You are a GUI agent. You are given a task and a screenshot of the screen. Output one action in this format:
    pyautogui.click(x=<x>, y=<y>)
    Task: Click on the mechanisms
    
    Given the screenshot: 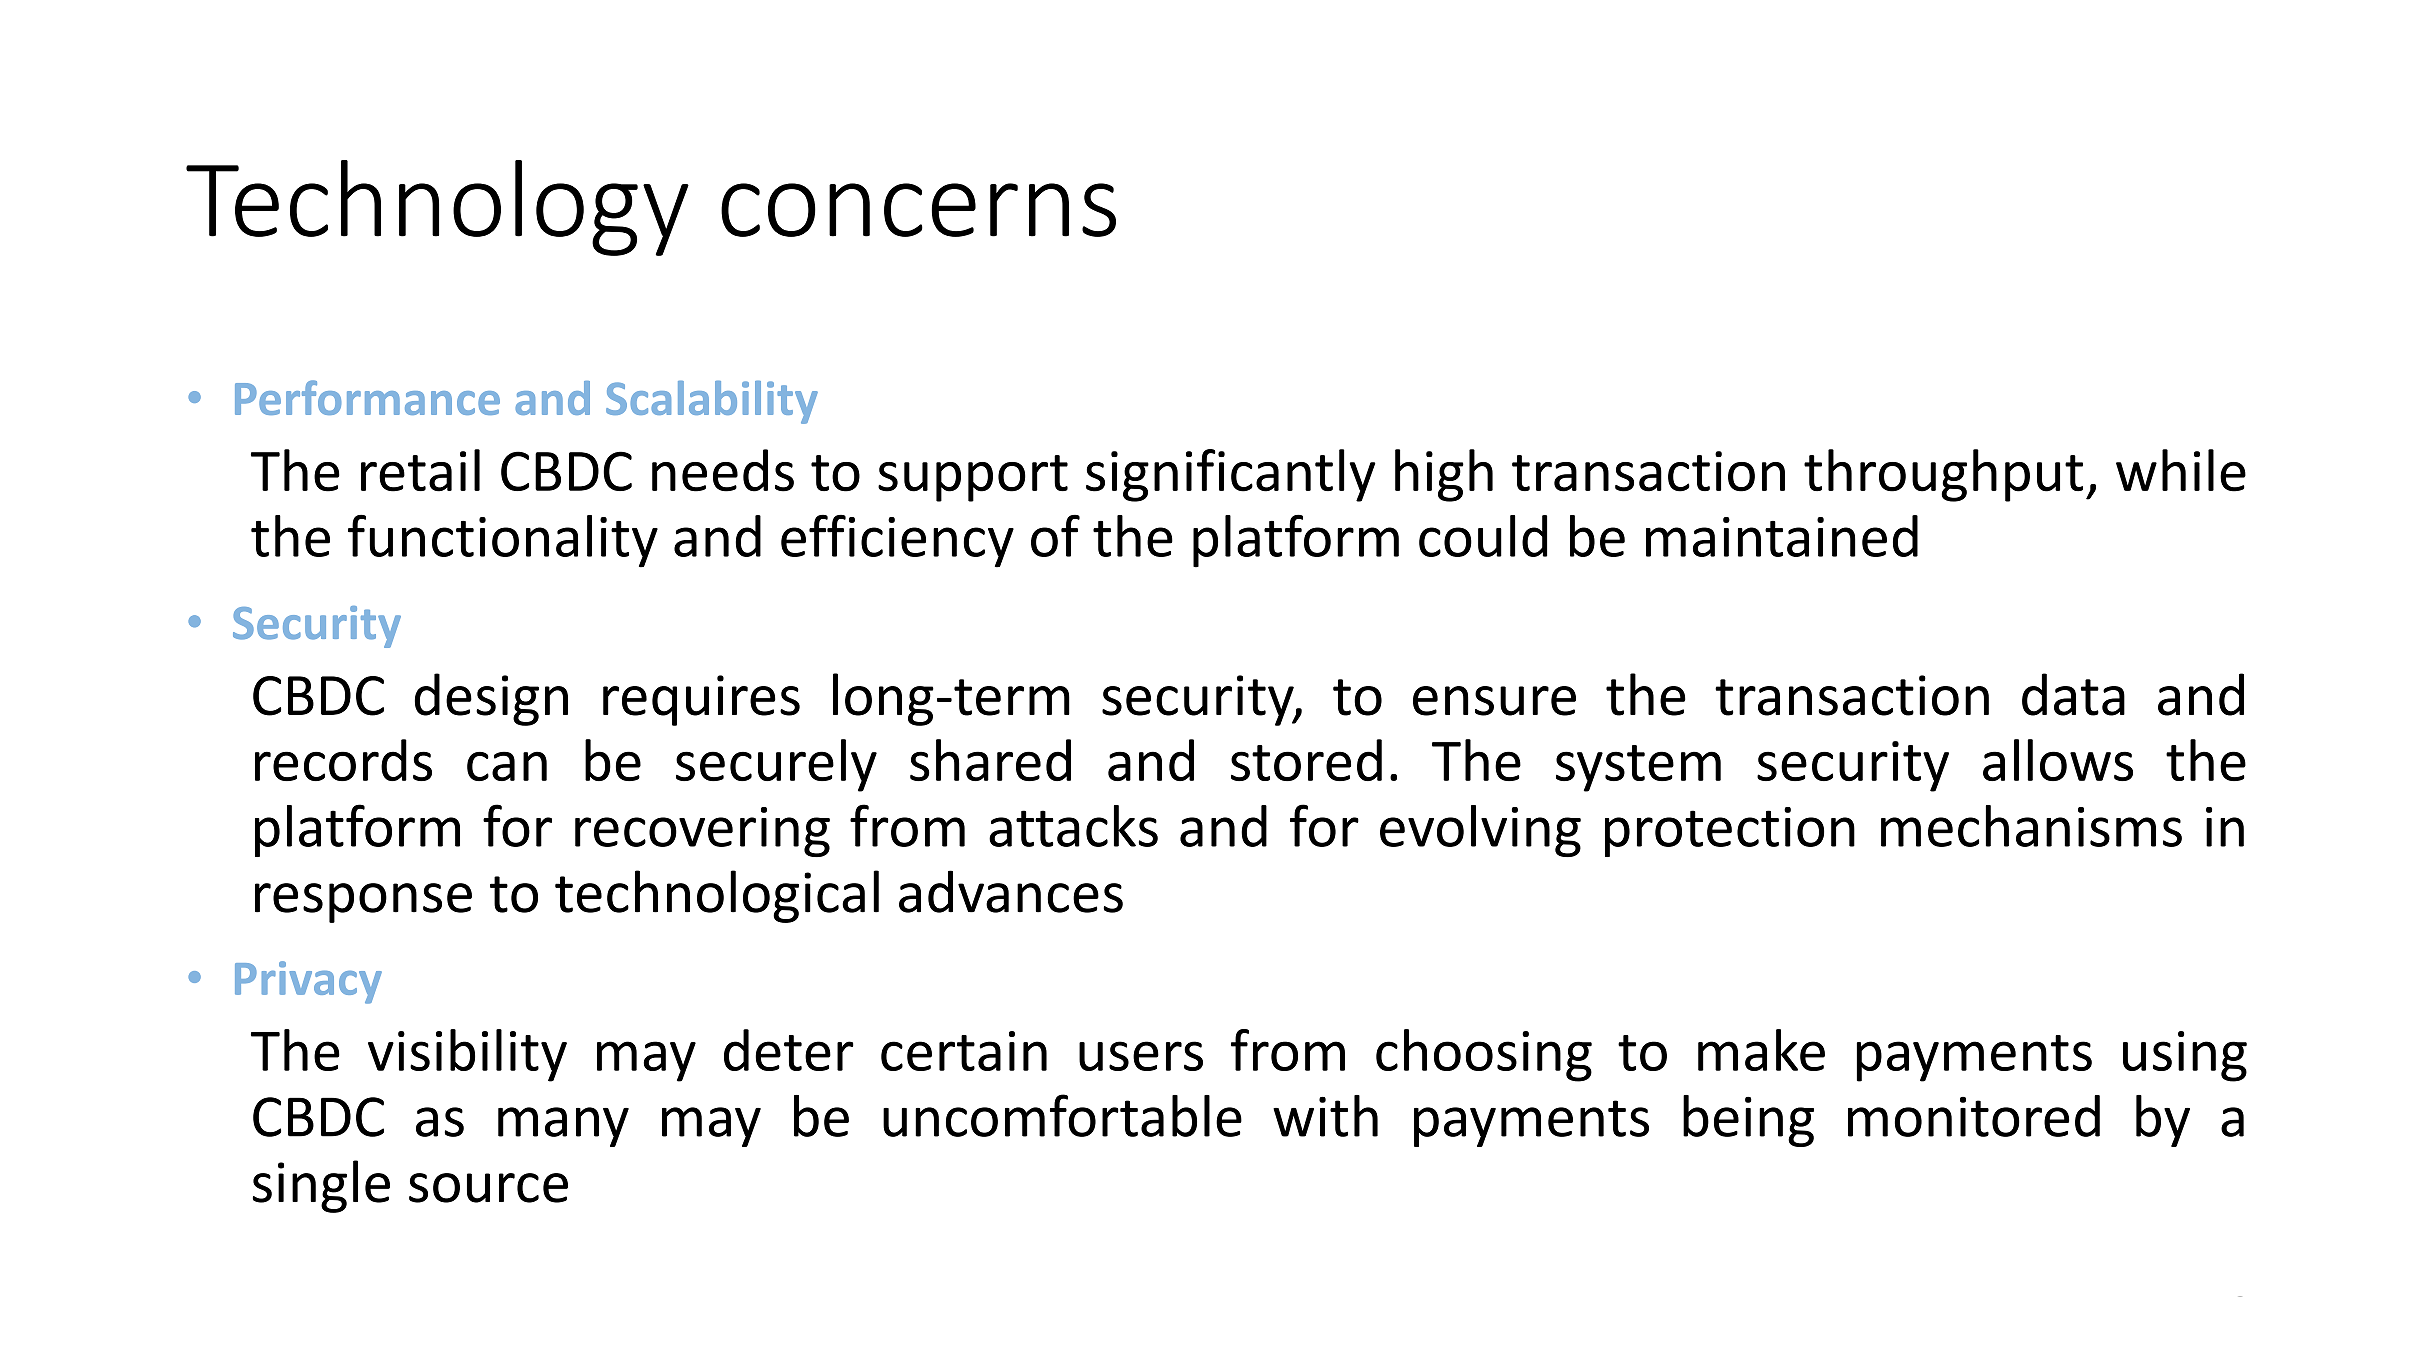 What is the action you would take?
    pyautogui.click(x=2031, y=826)
